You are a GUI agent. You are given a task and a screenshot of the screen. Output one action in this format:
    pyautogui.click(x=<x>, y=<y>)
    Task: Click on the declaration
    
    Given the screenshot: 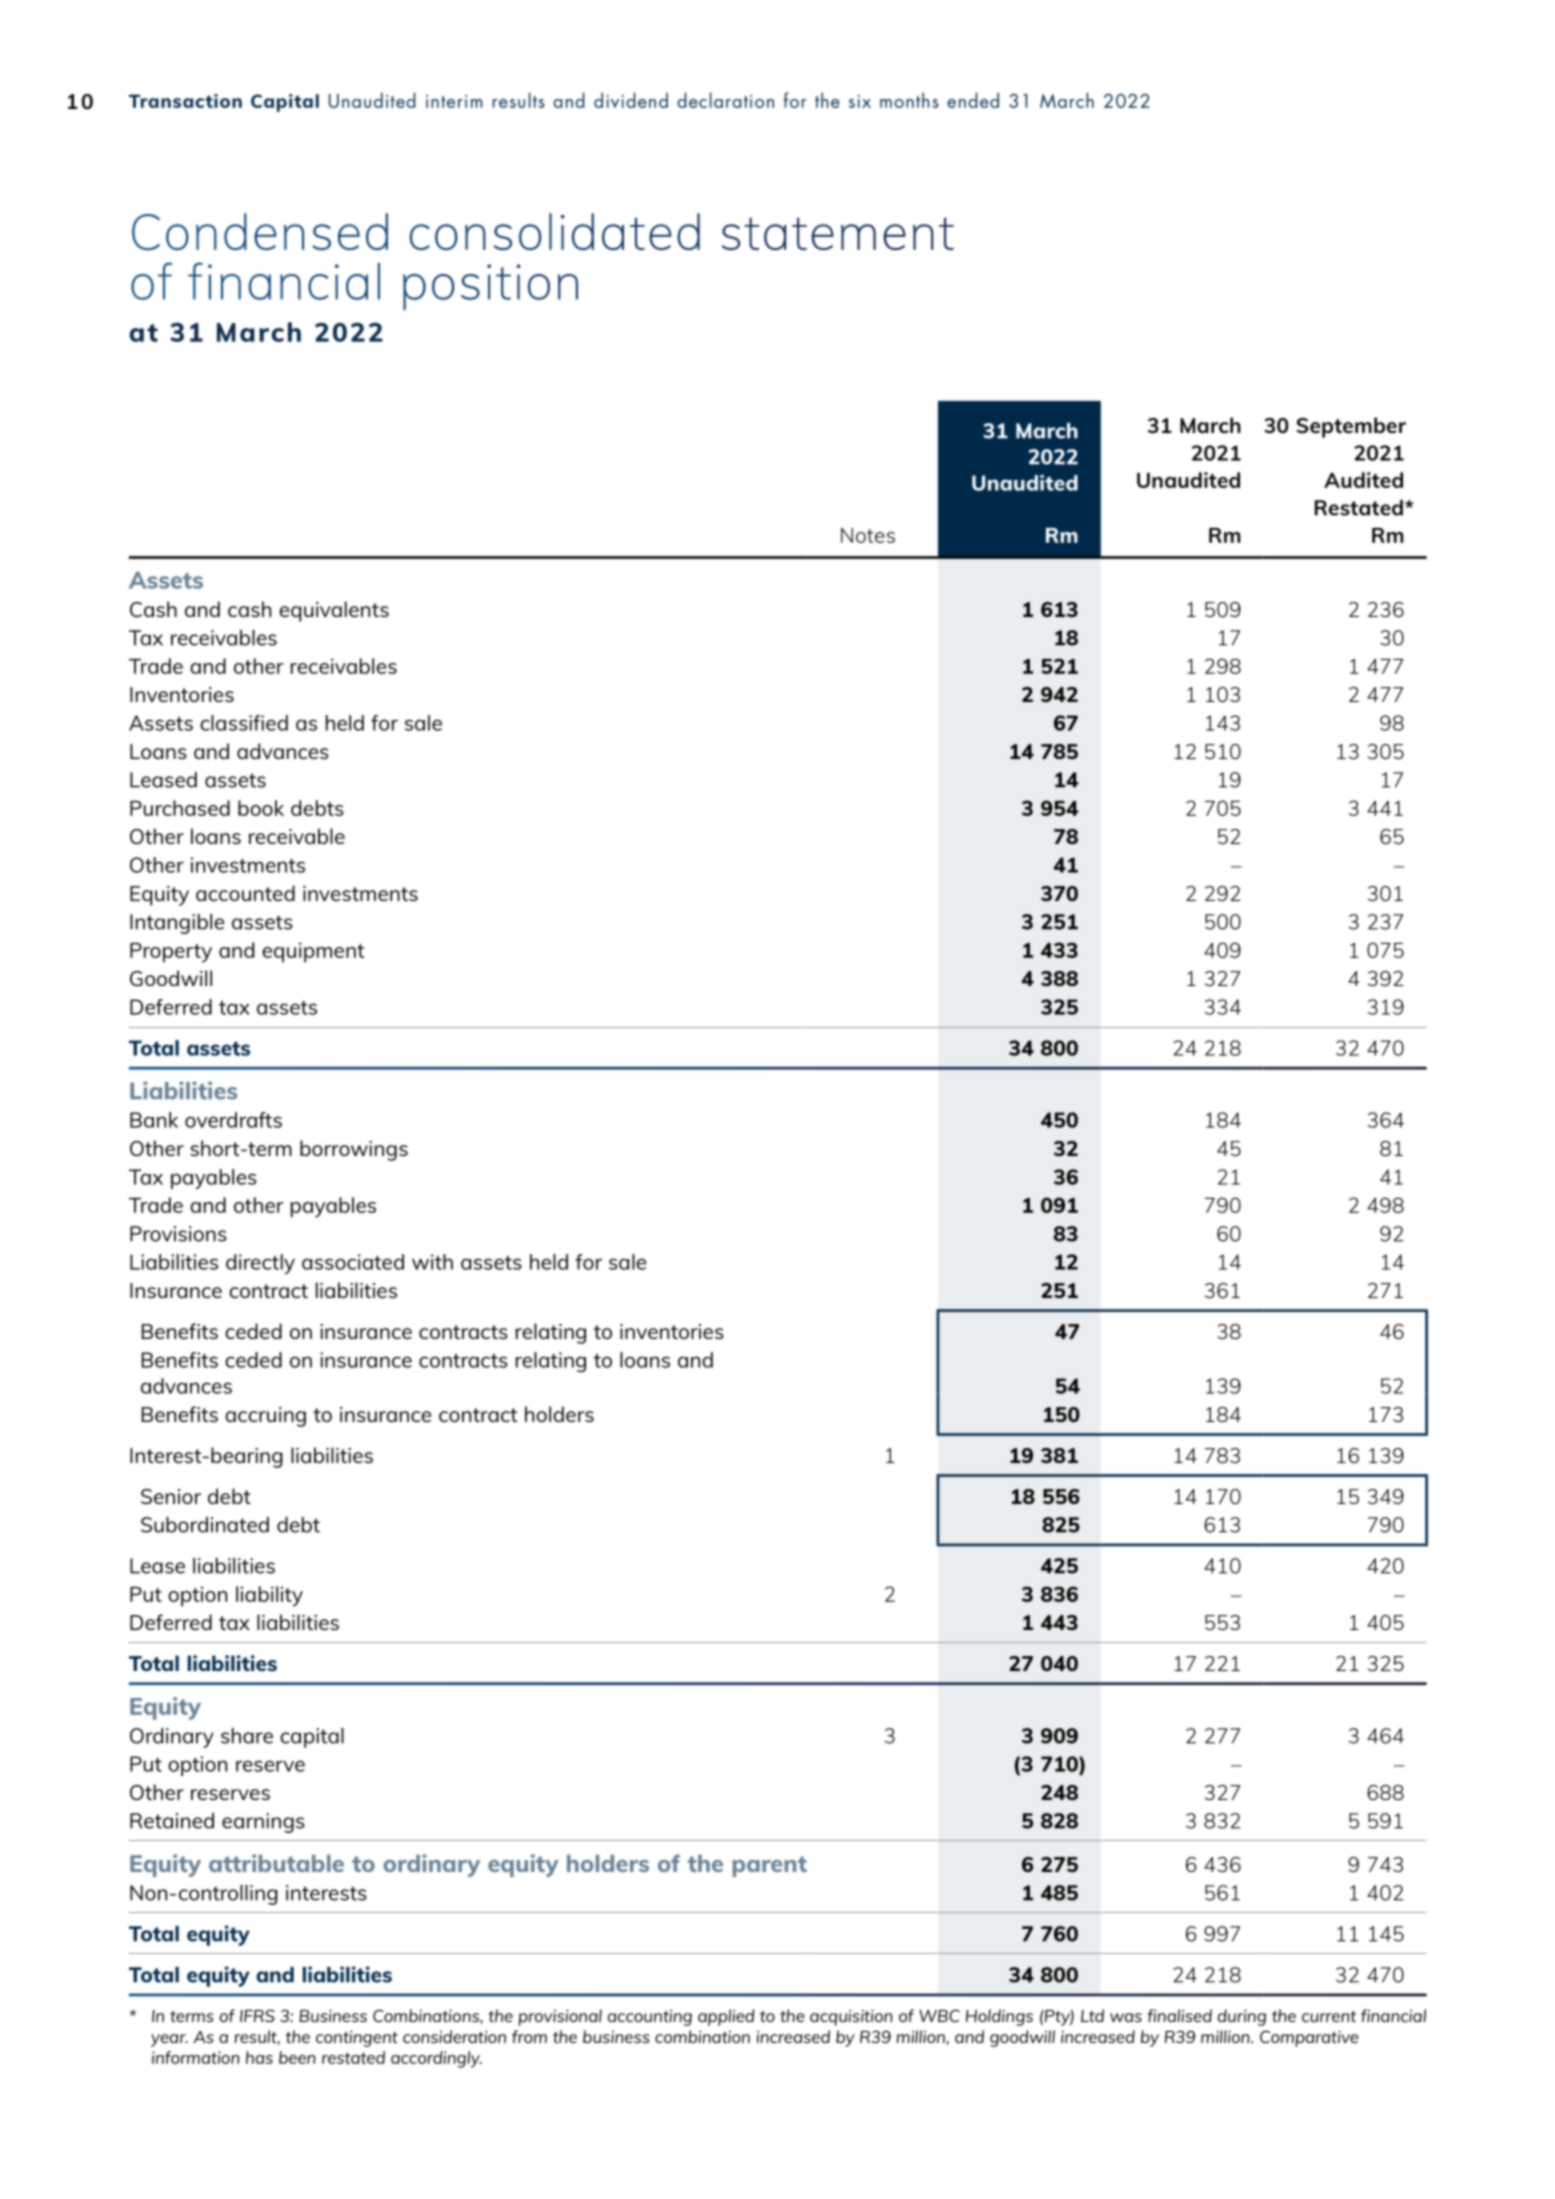 What is the action you would take?
    pyautogui.click(x=725, y=100)
